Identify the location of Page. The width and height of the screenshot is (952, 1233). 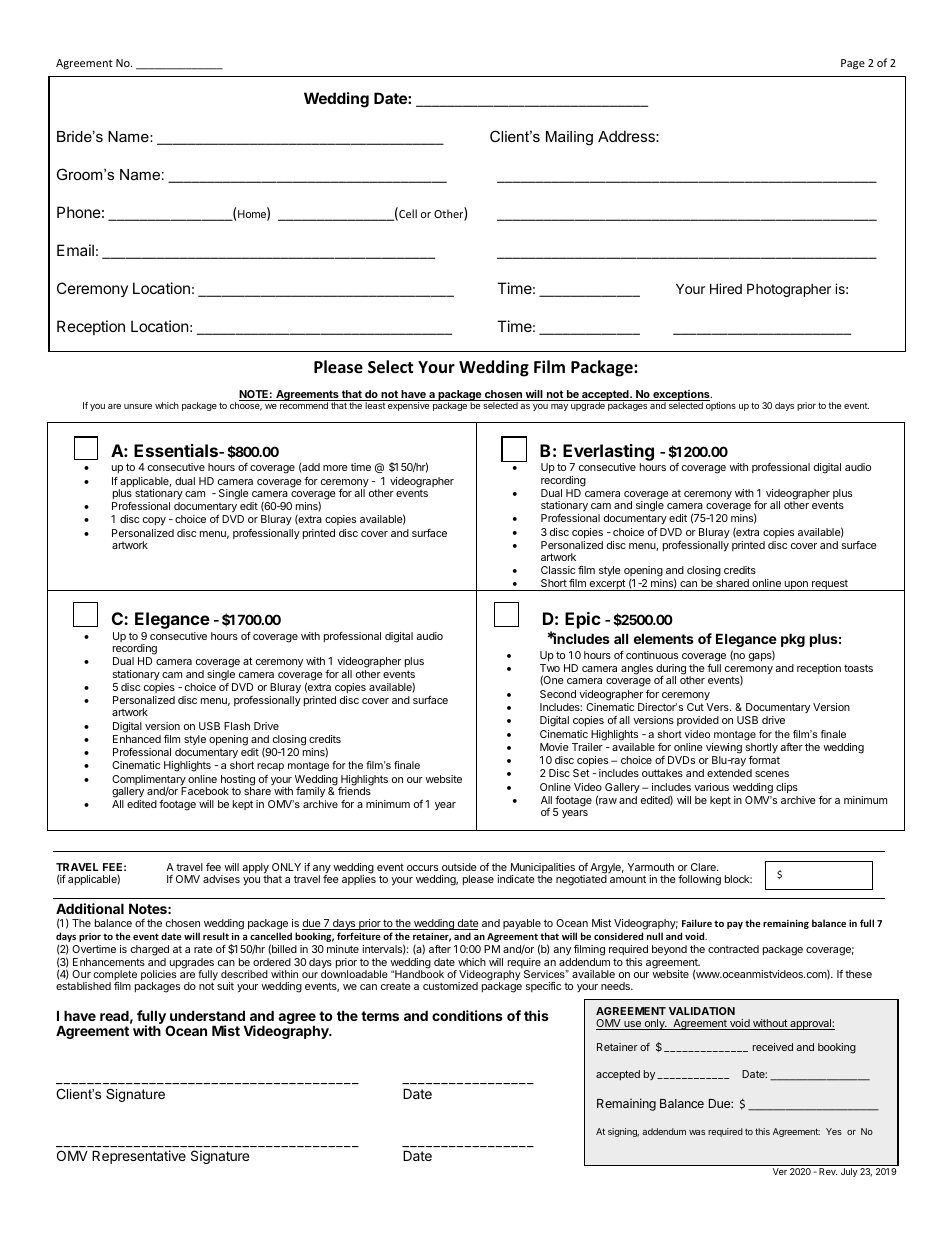
(853, 64).
